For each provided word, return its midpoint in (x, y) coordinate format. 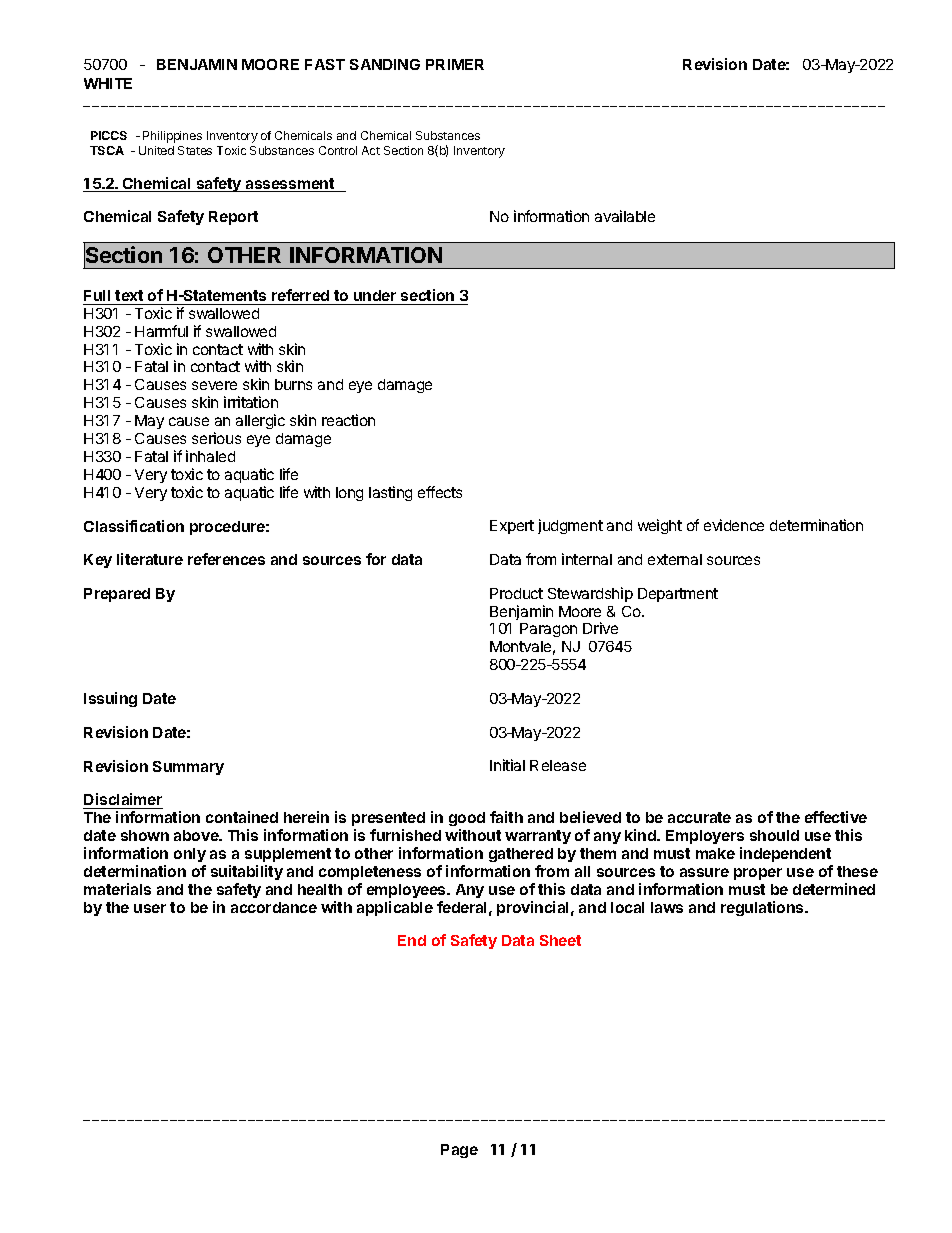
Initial (507, 765)
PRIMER (455, 64)
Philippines (172, 137)
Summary (188, 768)
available (625, 216)
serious (216, 438)
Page (459, 1151)
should (774, 835)
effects (440, 492)
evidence (734, 525)
